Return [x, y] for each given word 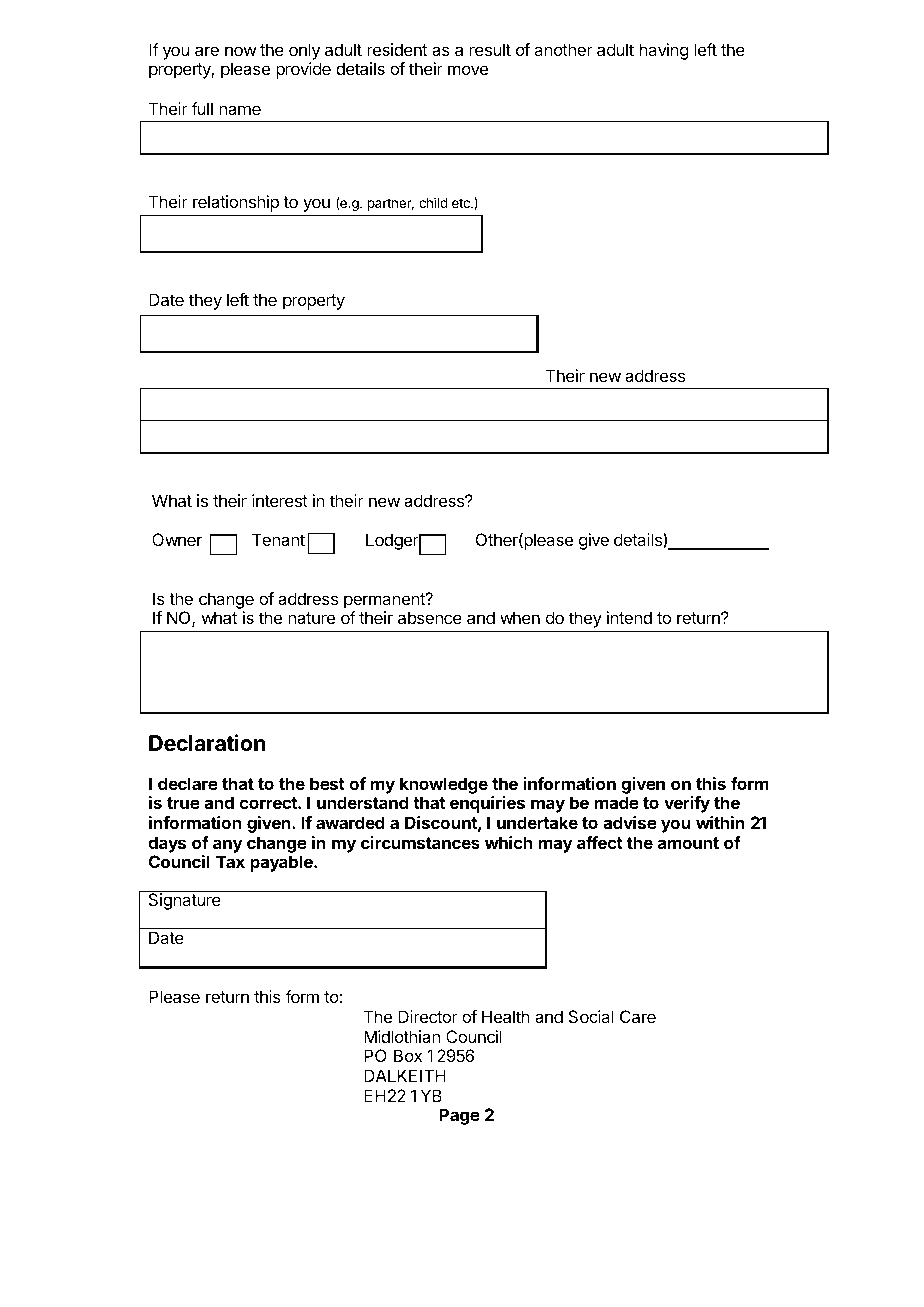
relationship [236, 203]
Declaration [207, 743]
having [664, 51]
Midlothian [402, 1036]
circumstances [420, 842]
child [433, 202]
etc [462, 203]
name [240, 110]
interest [280, 500]
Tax [230, 861]
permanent [385, 601]
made [617, 802]
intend [629, 617]
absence [430, 617]
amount [688, 843]
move [468, 70]
